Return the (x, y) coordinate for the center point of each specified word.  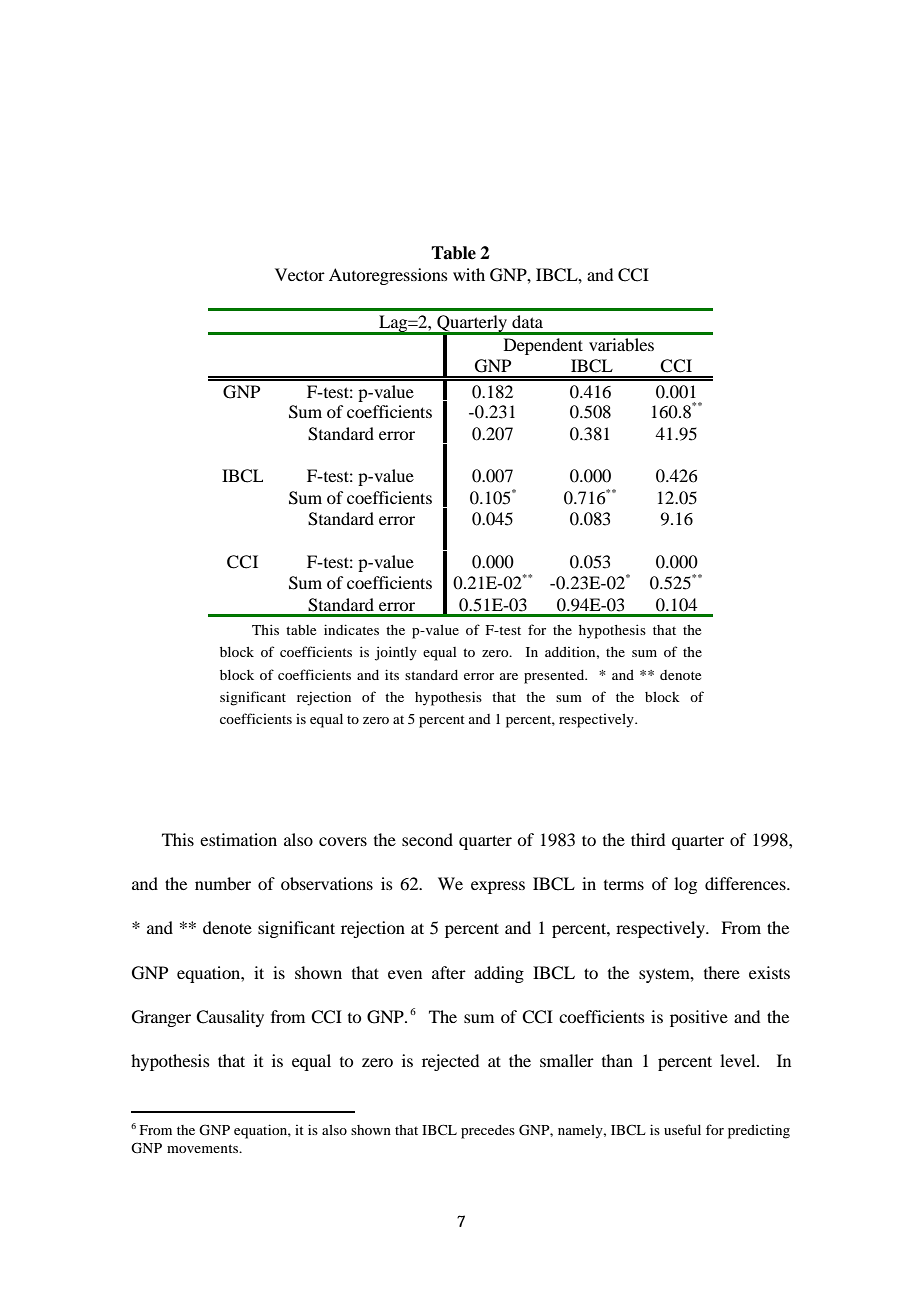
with (469, 274)
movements (204, 1148)
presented (555, 677)
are (509, 676)
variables (621, 344)
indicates (351, 629)
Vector (300, 274)
